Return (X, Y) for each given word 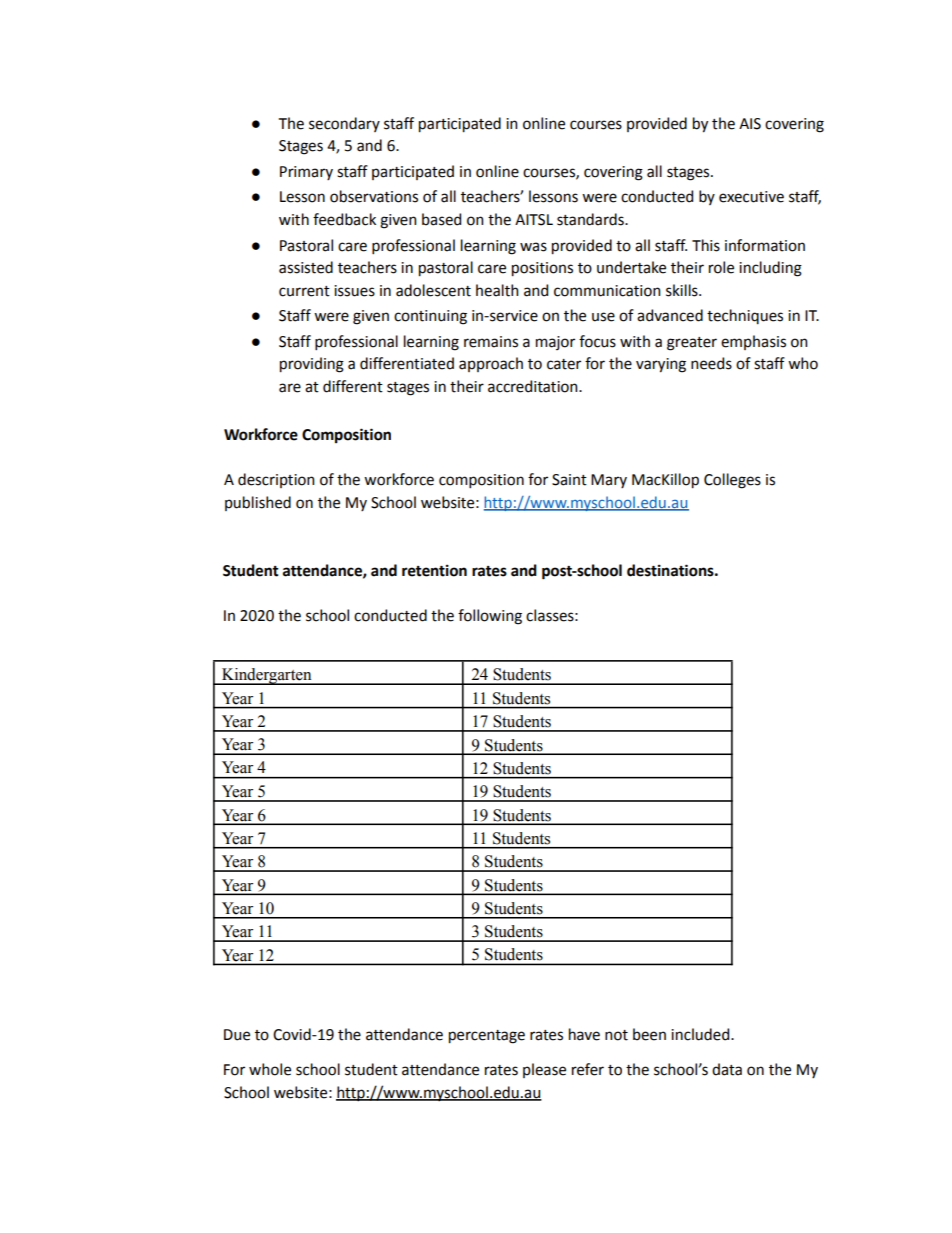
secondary (344, 124)
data (727, 1069)
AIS (750, 124)
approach (491, 364)
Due (237, 1035)
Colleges (732, 481)
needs (711, 363)
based (441, 219)
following (490, 617)
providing (312, 365)
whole (270, 1069)
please (544, 1070)
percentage (487, 1037)
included (701, 1034)
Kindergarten (266, 676)
